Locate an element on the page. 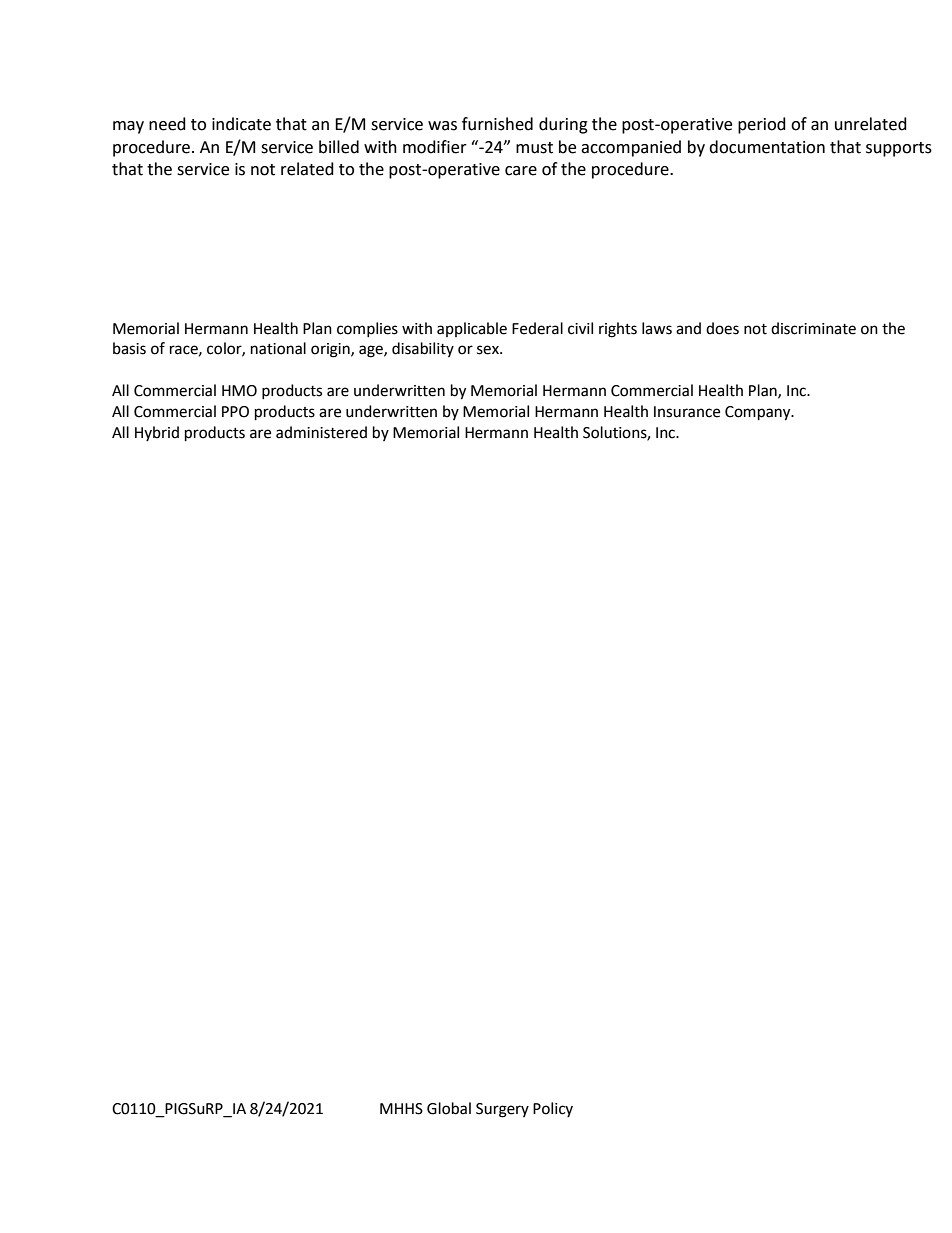 Image resolution: width=952 pixels, height=1233 pixels. administered is located at coordinates (321, 432).
